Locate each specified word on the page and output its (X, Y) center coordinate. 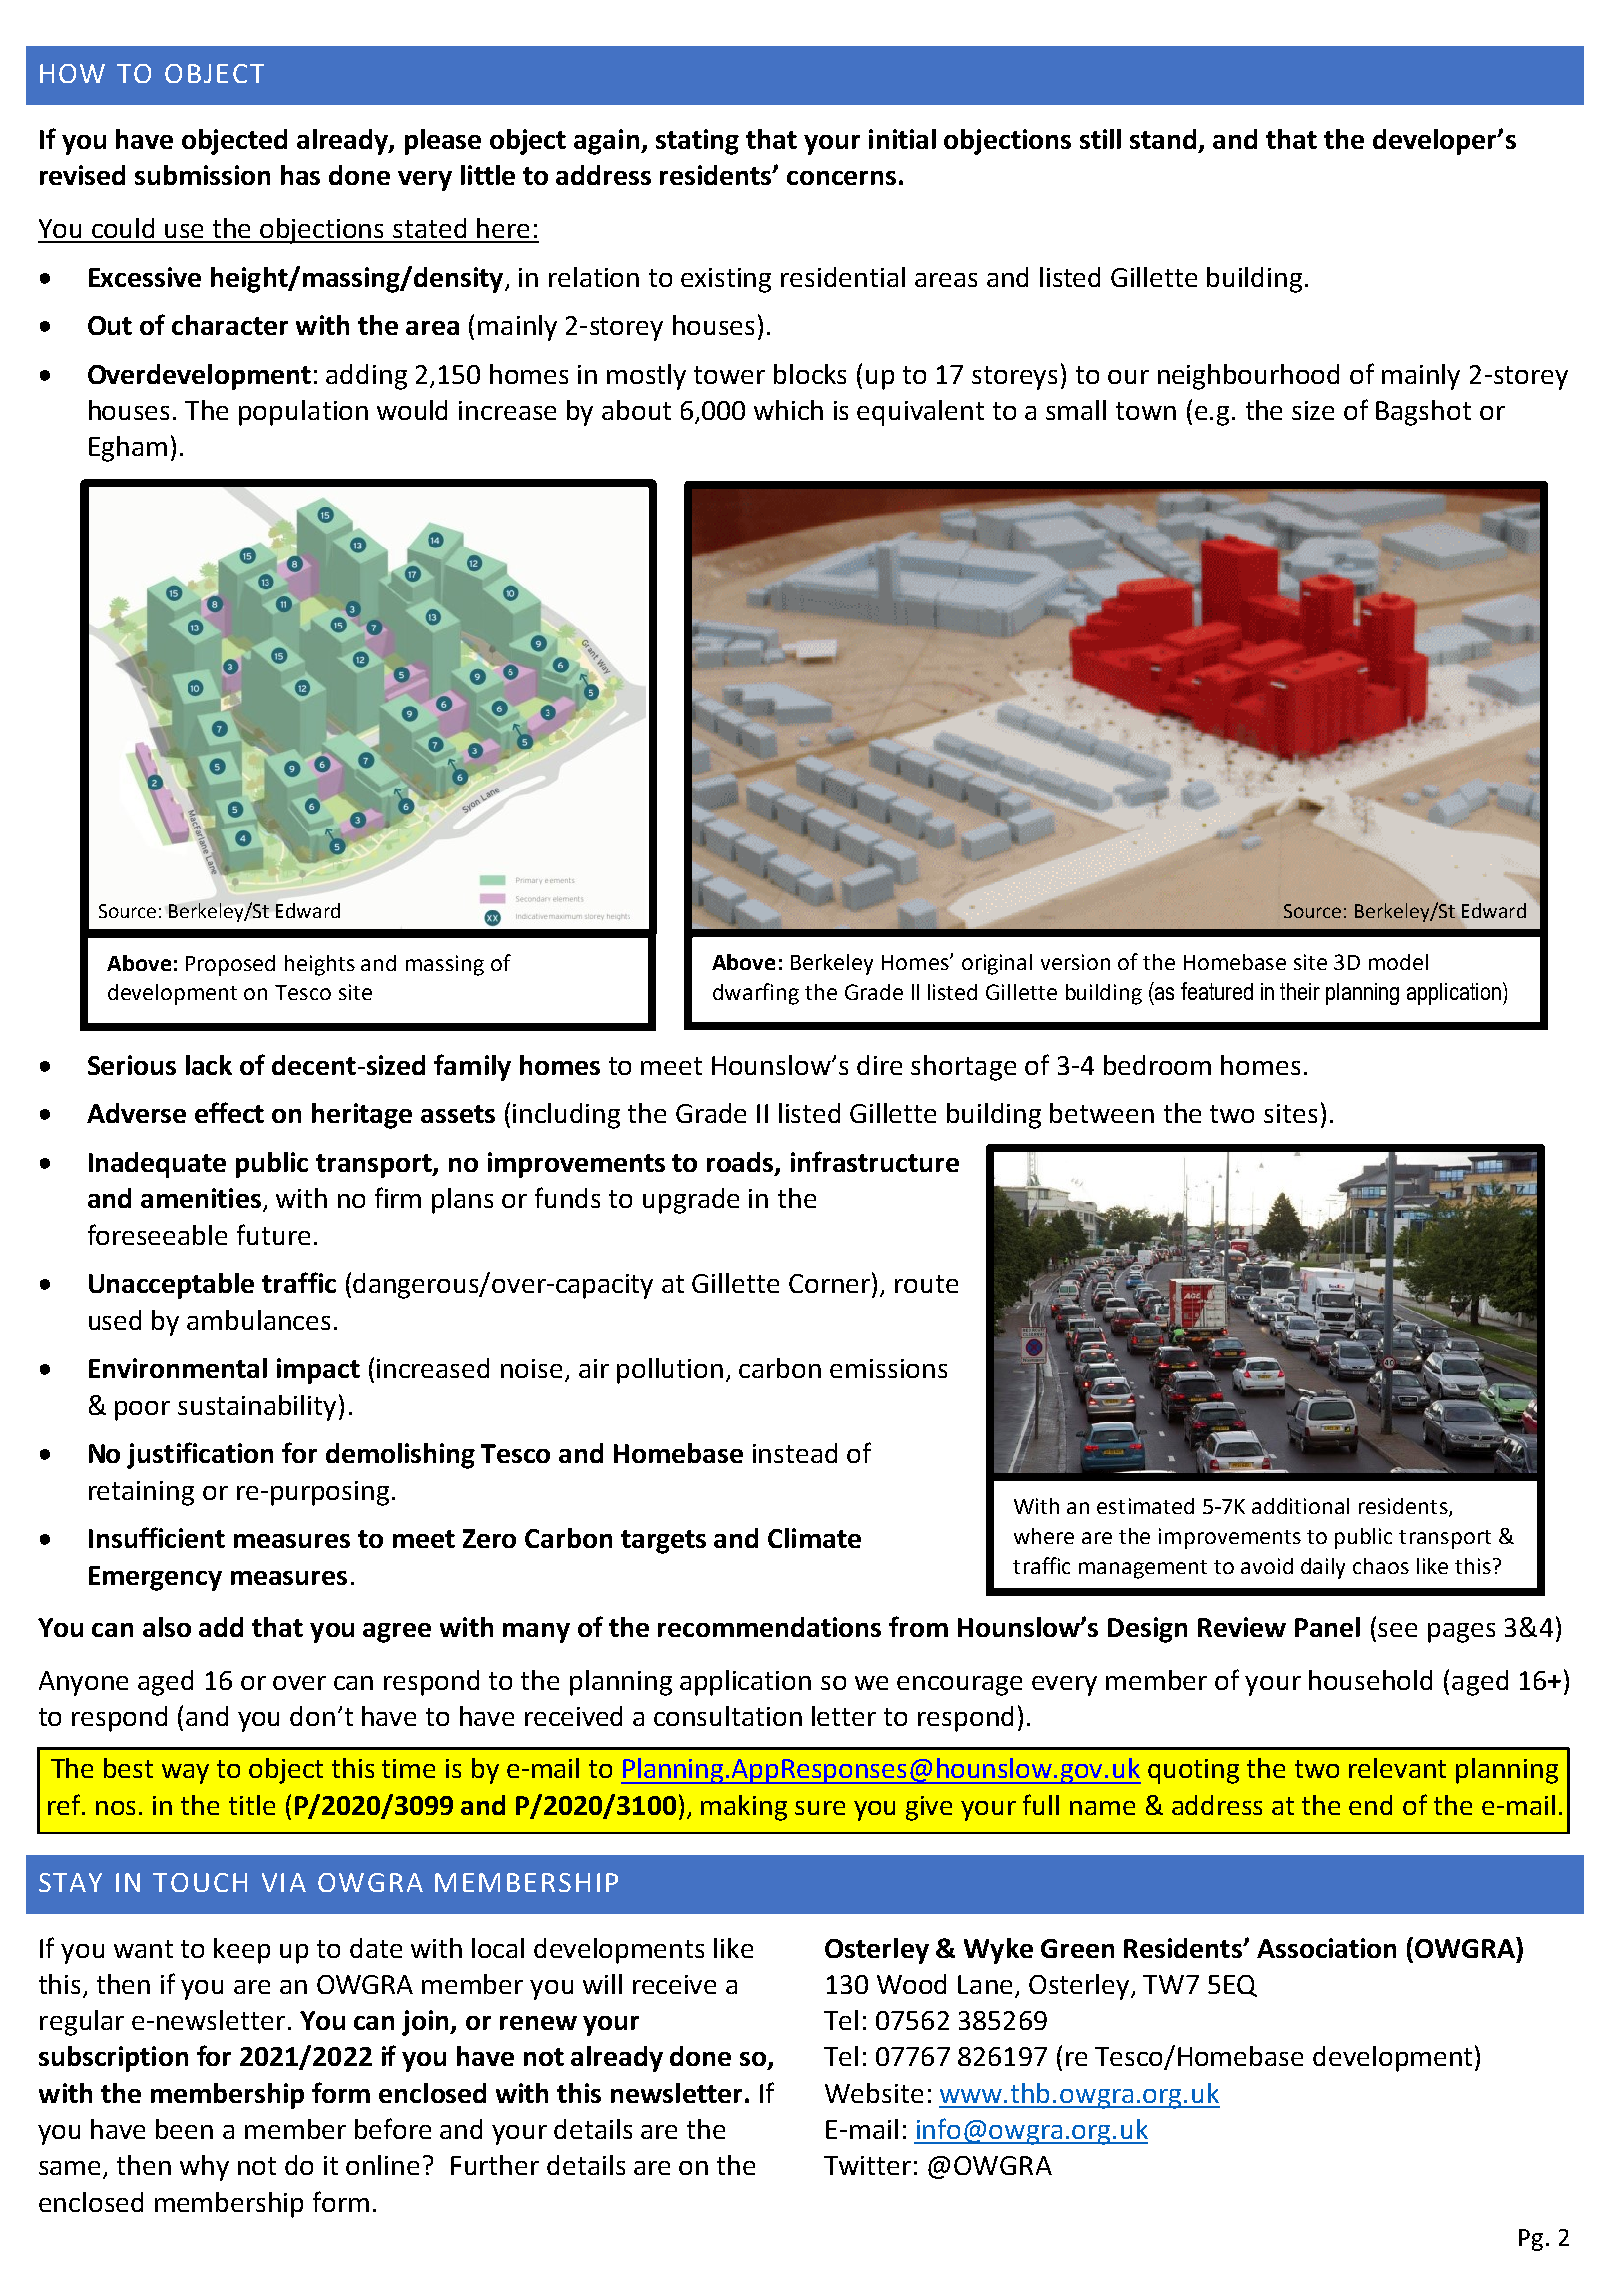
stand (1165, 140)
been (184, 2129)
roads (741, 1163)
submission (202, 175)
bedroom (1157, 1065)
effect (229, 1112)
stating (697, 142)
